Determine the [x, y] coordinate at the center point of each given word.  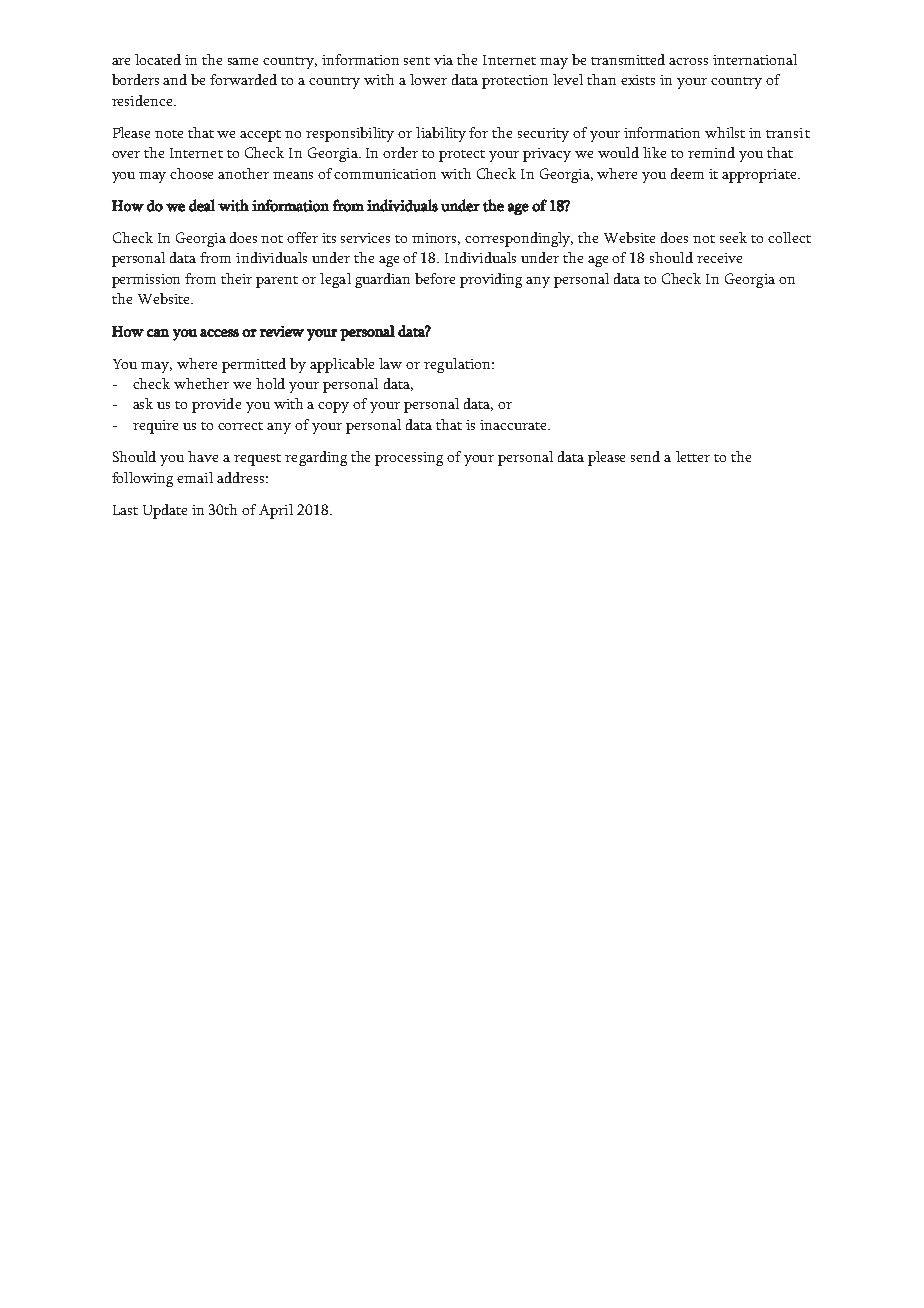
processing [409, 459]
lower [428, 79]
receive [719, 258]
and [175, 79]
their [236, 278]
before [435, 278]
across [688, 61]
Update [165, 511]
